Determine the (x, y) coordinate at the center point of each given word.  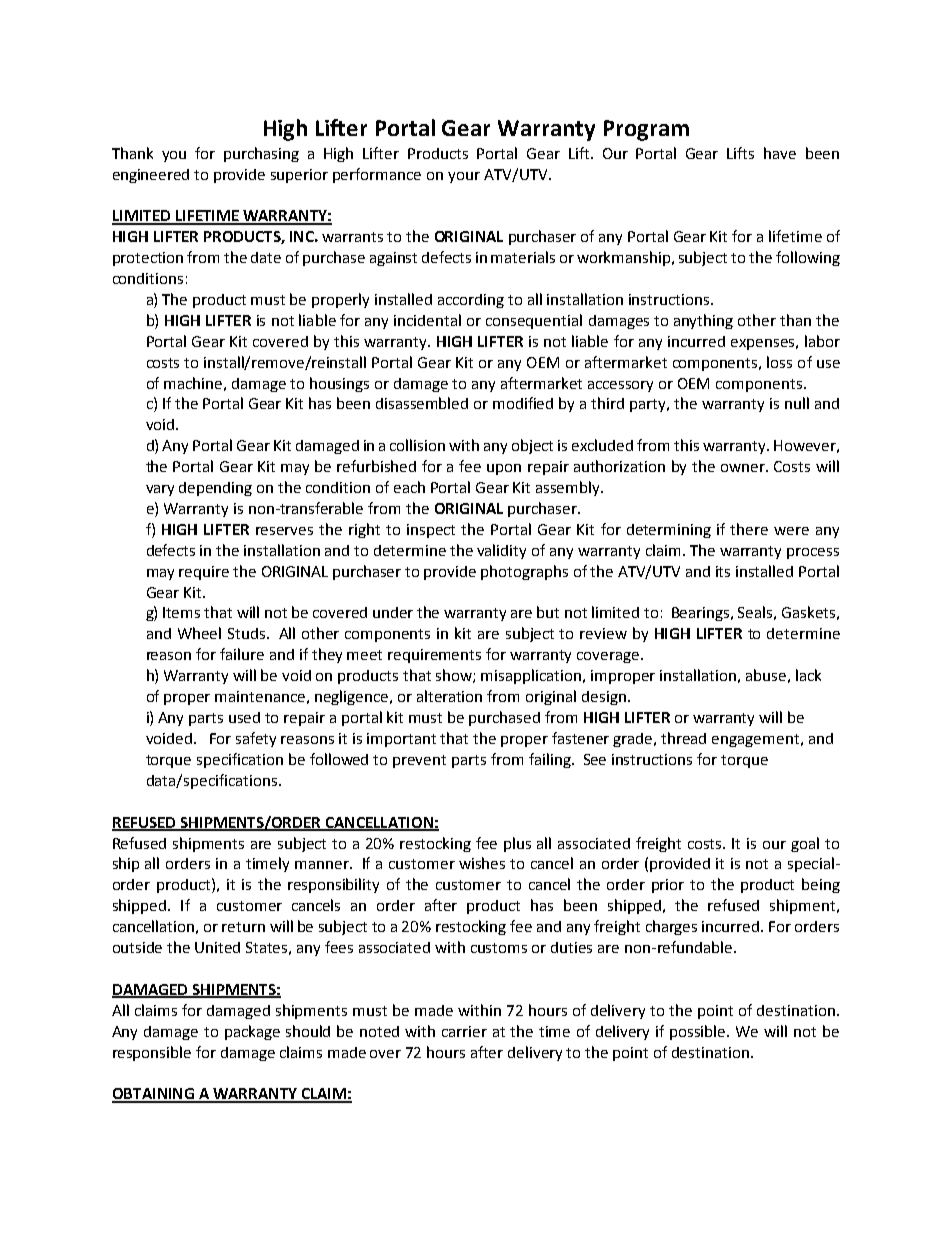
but (548, 612)
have (780, 153)
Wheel (199, 633)
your (464, 177)
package (252, 1032)
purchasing (261, 154)
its (723, 571)
